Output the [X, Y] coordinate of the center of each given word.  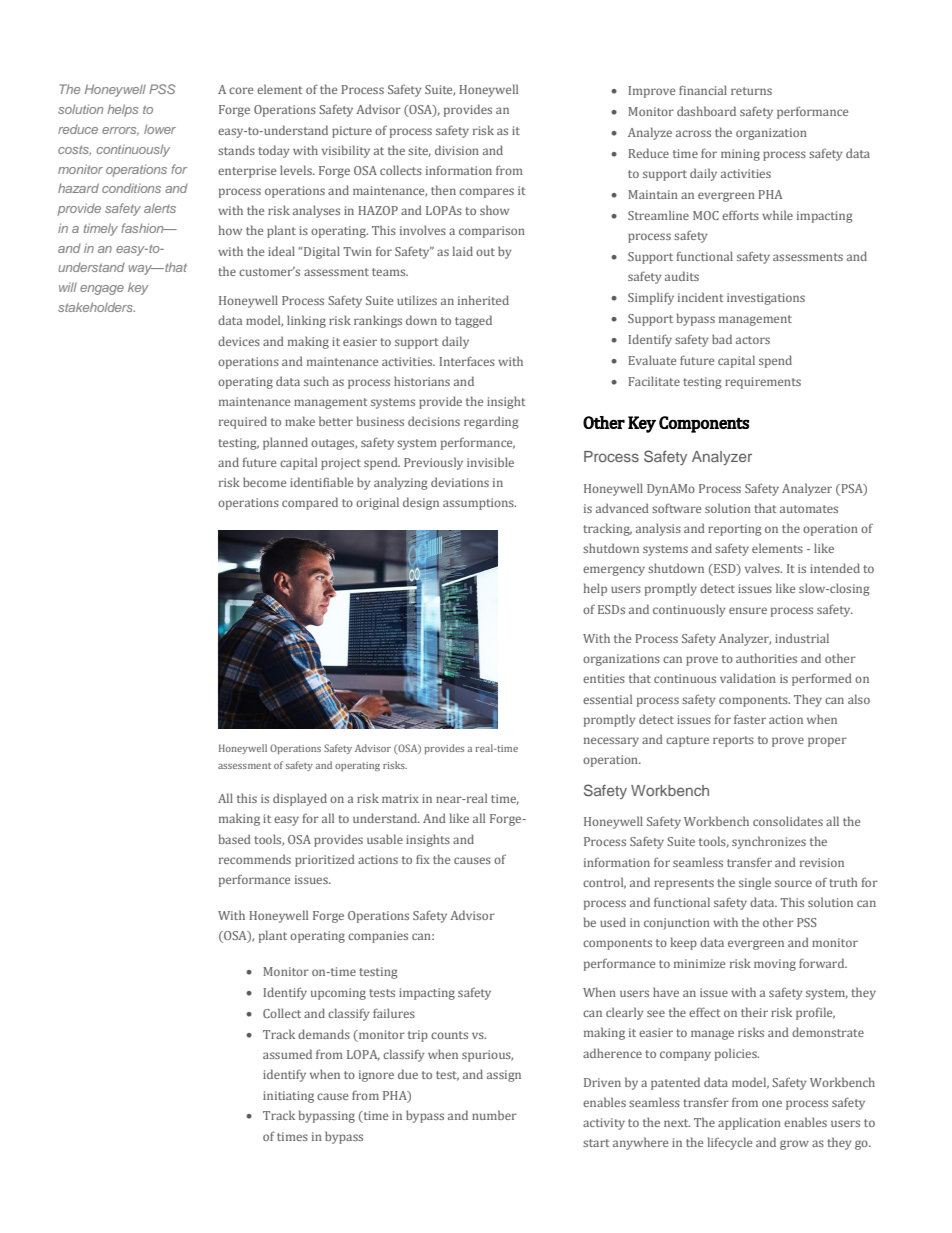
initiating [288, 1097]
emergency [614, 571]
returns [751, 91]
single [755, 883]
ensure [748, 610]
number [494, 1115]
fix [423, 859]
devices [239, 341]
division [457, 150]
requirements [763, 383]
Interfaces [467, 361]
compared [310, 503]
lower [160, 129]
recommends [255, 859]
